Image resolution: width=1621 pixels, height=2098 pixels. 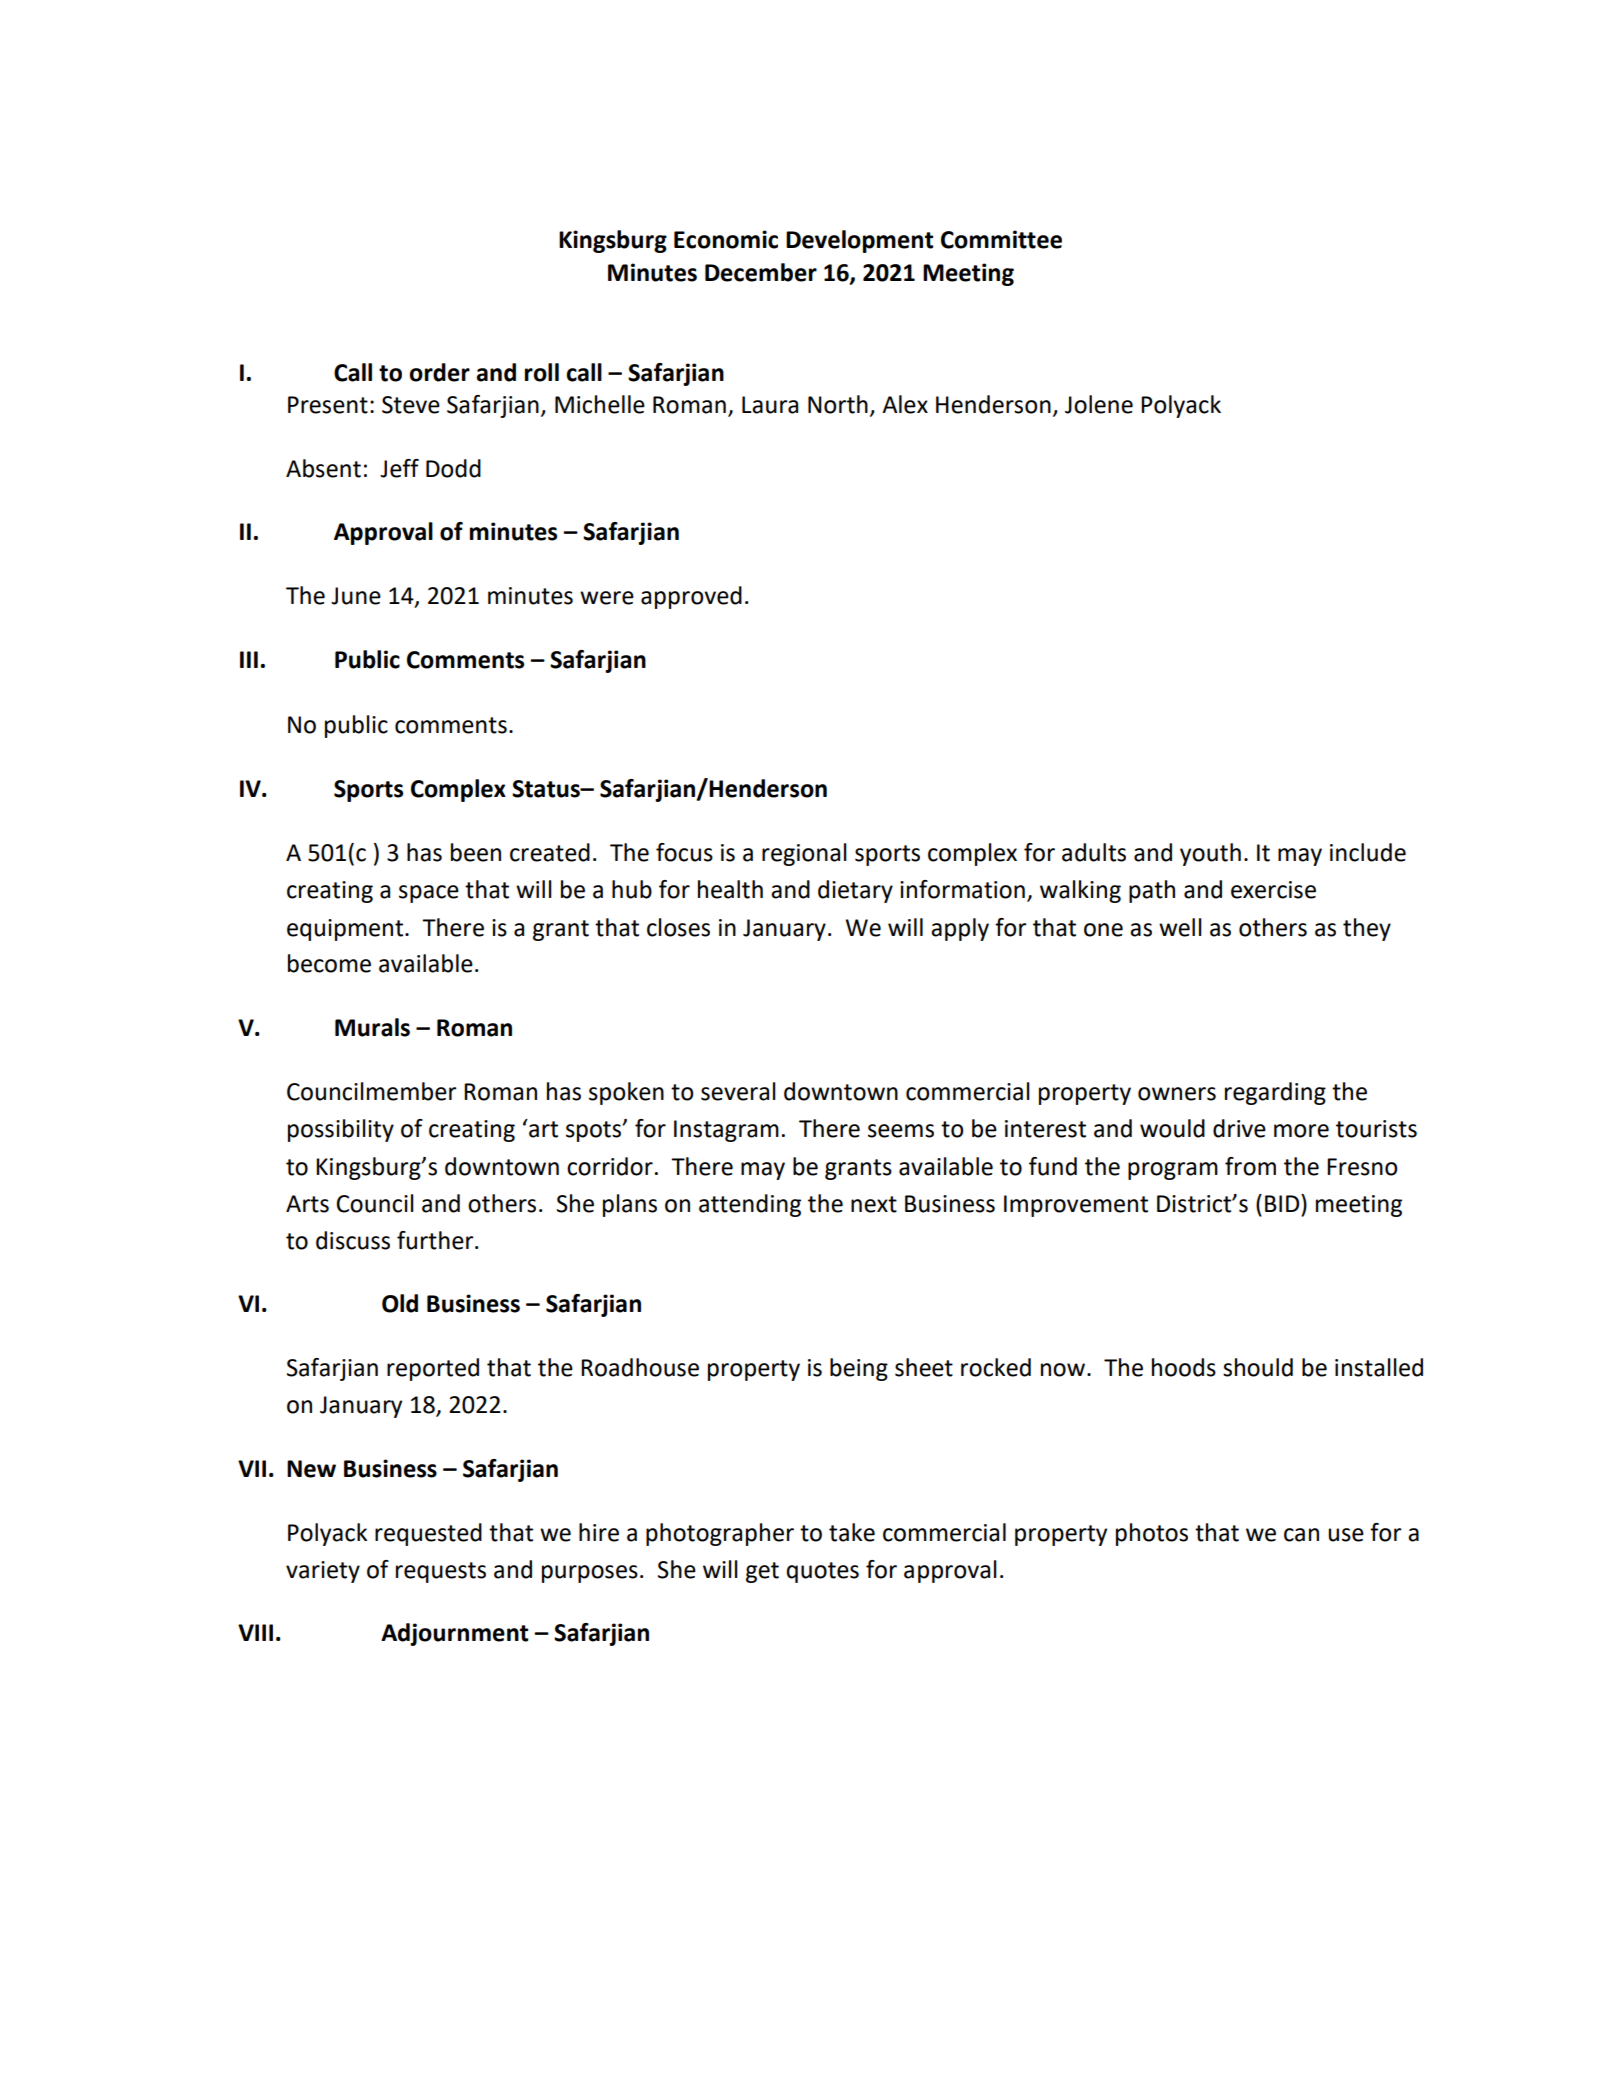 What do you see at coordinates (761, 272) in the document?
I see `December` at bounding box center [761, 272].
